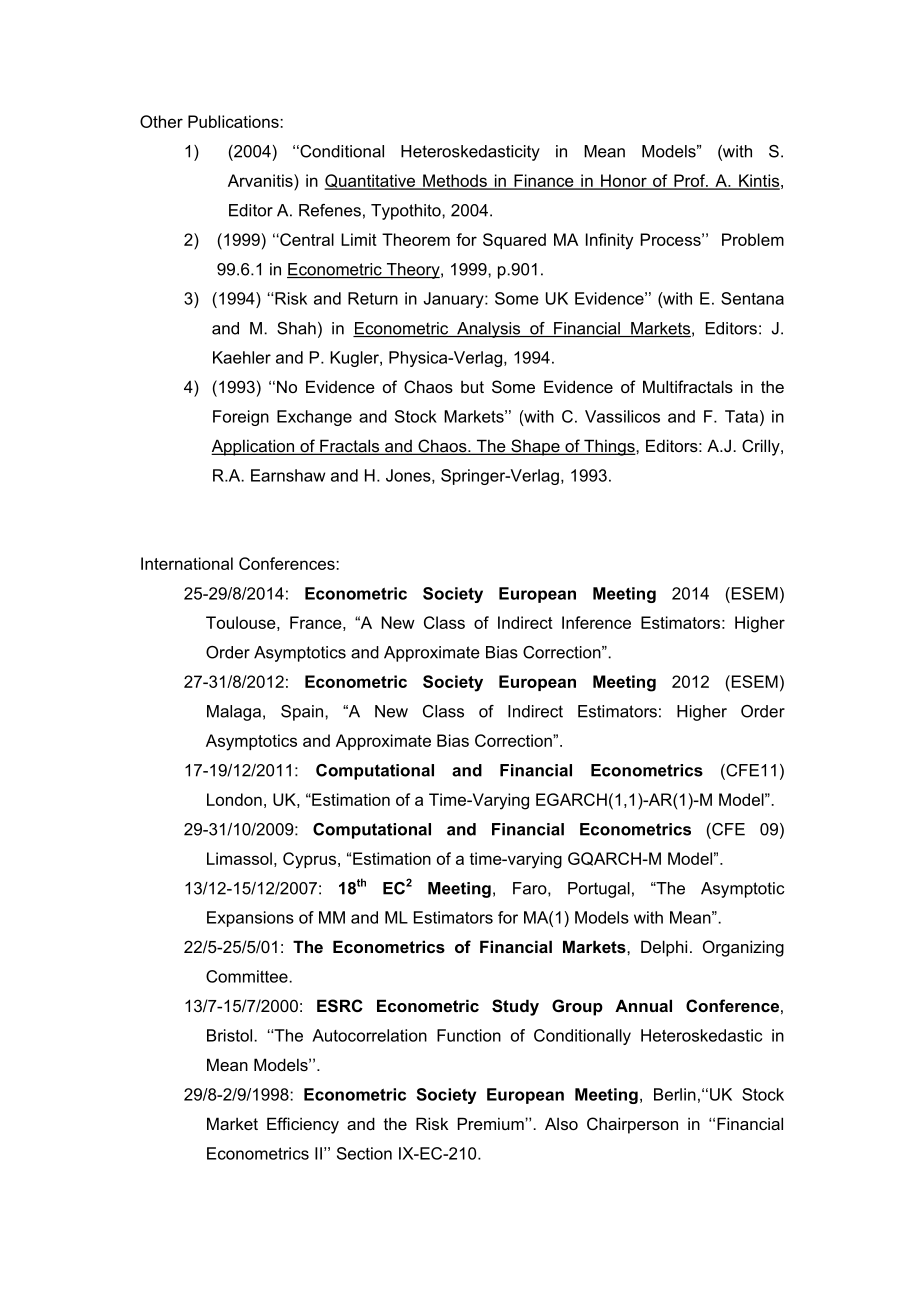 This document has width=924, height=1308. Describe the element at coordinates (234, 713) in the document. I see `Malaga` at that location.
